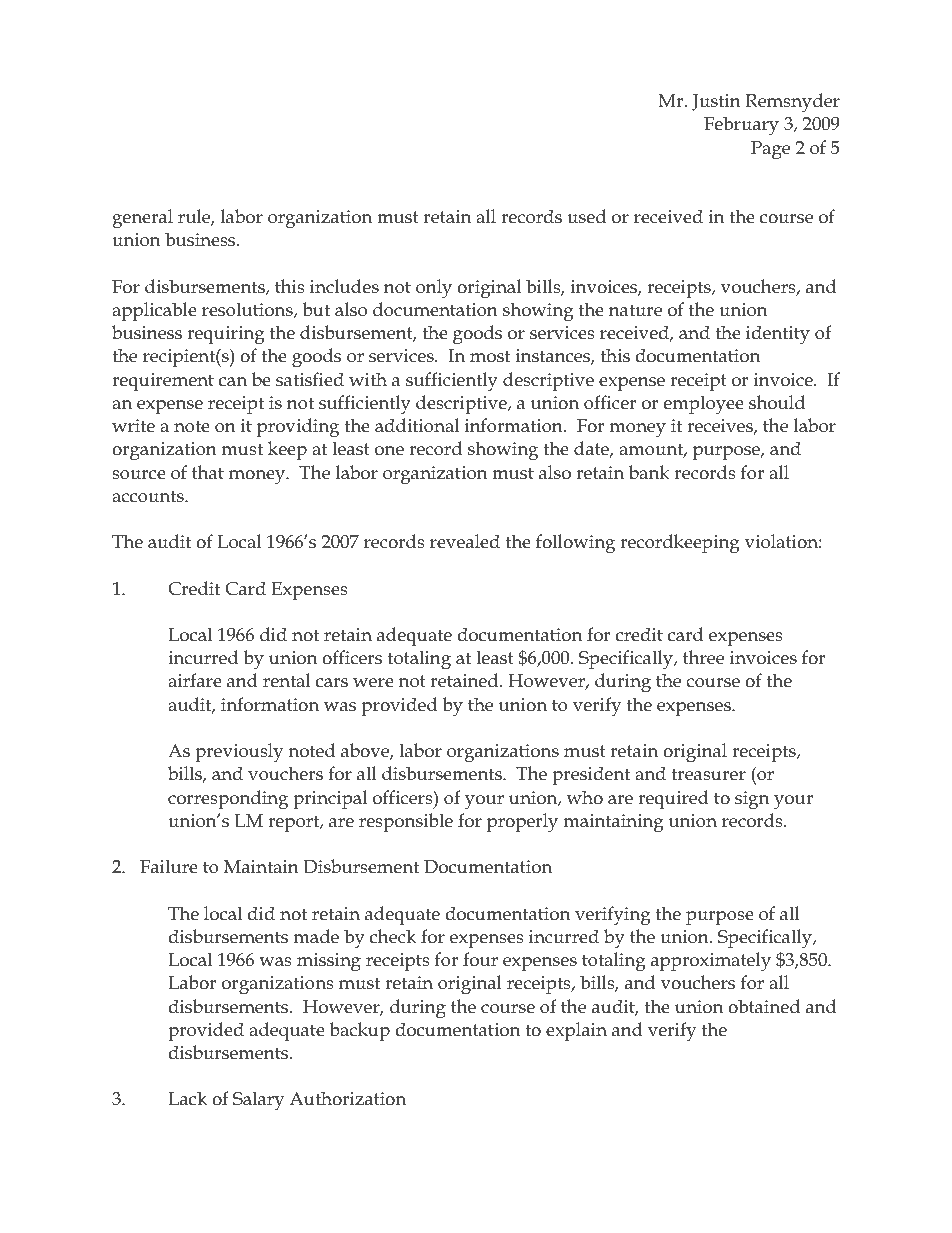  What do you see at coordinates (741, 126) in the document?
I see `February` at bounding box center [741, 126].
